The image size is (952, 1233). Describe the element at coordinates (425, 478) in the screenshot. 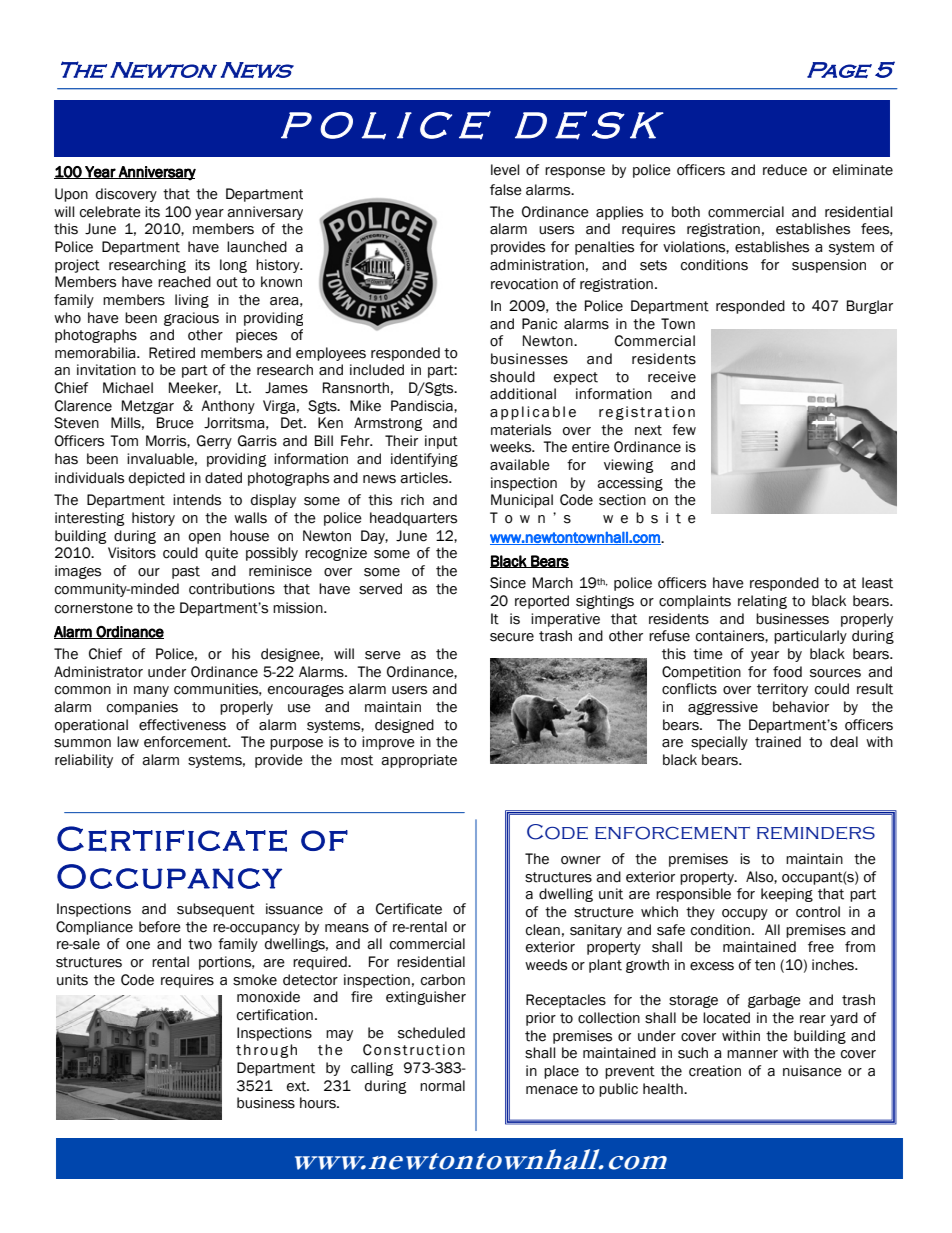

I see `articles` at that location.
